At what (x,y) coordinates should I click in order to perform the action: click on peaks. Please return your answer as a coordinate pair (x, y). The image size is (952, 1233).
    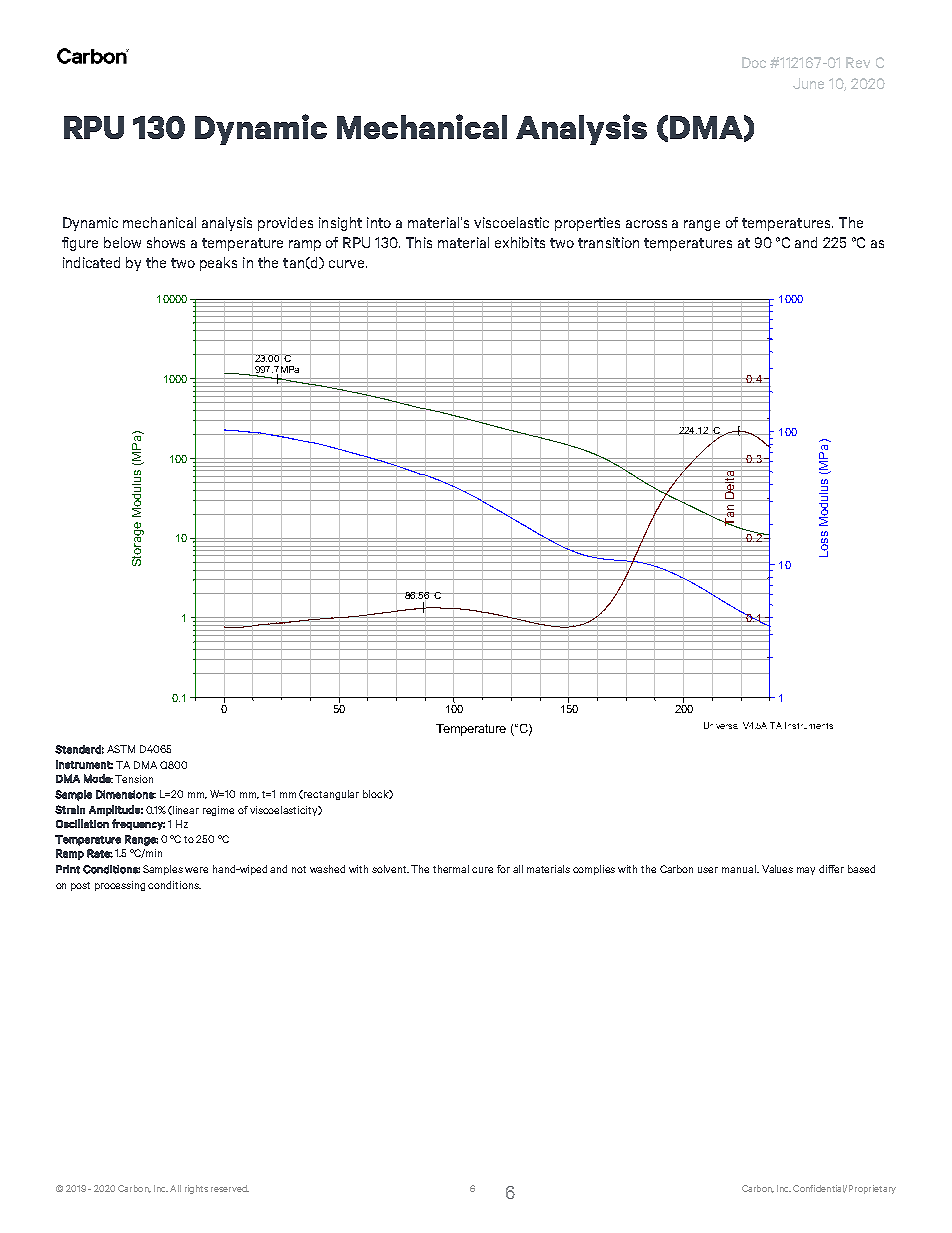
    Looking at the image, I should click on (218, 264).
